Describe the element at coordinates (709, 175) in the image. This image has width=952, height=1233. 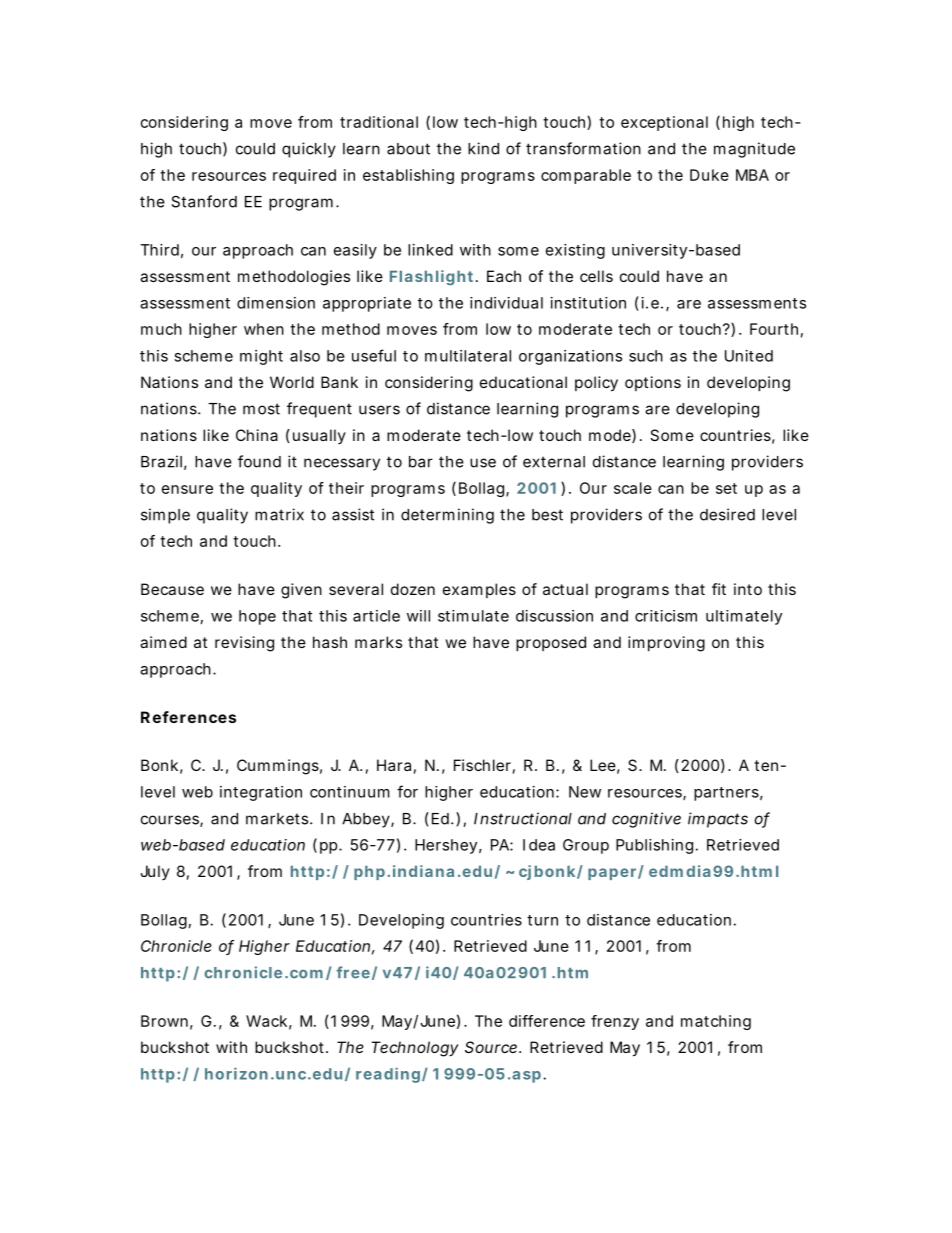
I see `Duke` at that location.
